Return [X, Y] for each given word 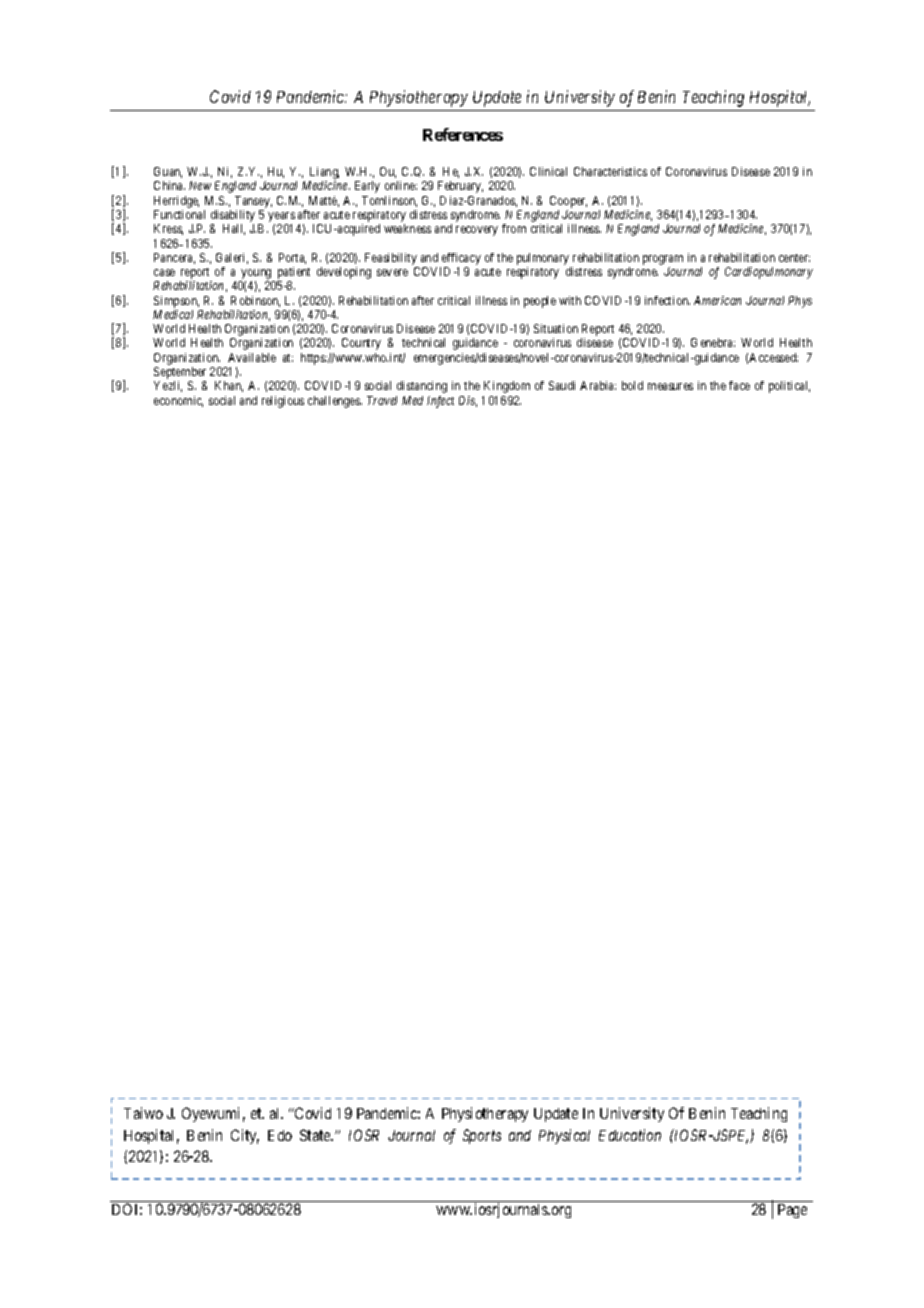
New [200, 185]
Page [792, 1211]
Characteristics [610, 171]
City [245, 1136]
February [460, 187]
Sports [482, 1136]
